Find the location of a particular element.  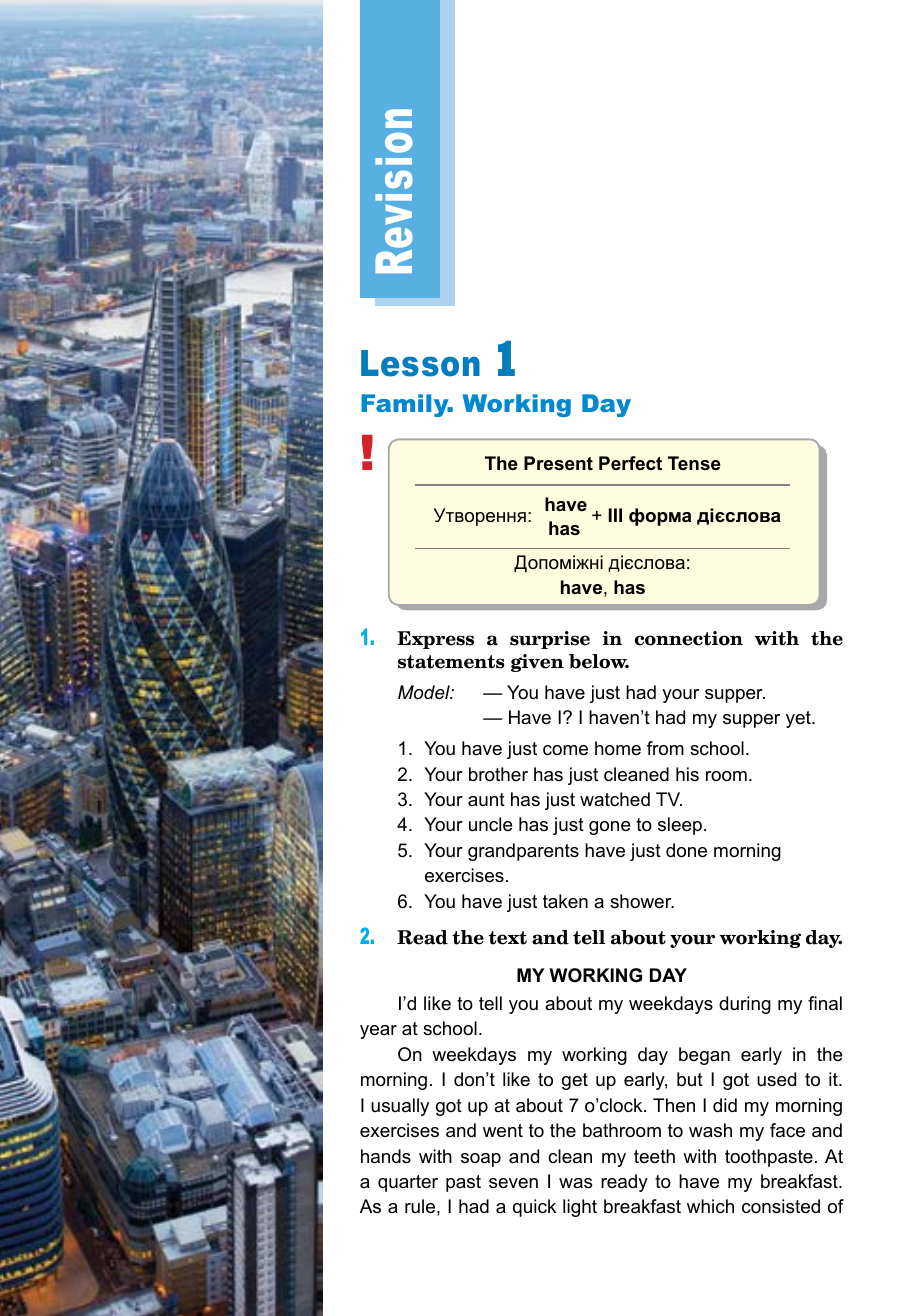

during is located at coordinates (745, 1005).
